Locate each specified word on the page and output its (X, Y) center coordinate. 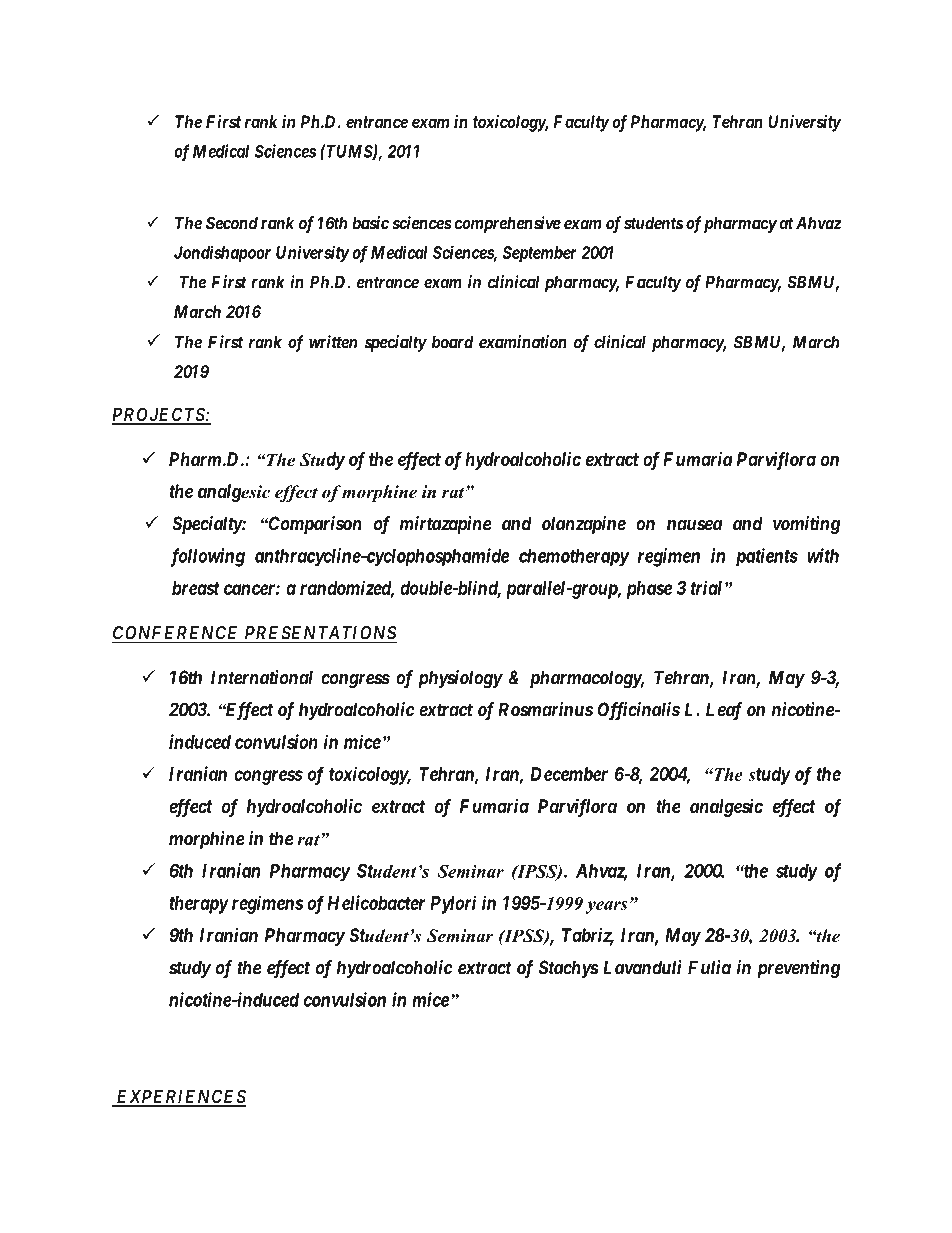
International (262, 677)
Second (232, 223)
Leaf (724, 711)
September (539, 254)
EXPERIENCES (180, 1097)
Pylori (453, 904)
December (569, 774)
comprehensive (507, 224)
